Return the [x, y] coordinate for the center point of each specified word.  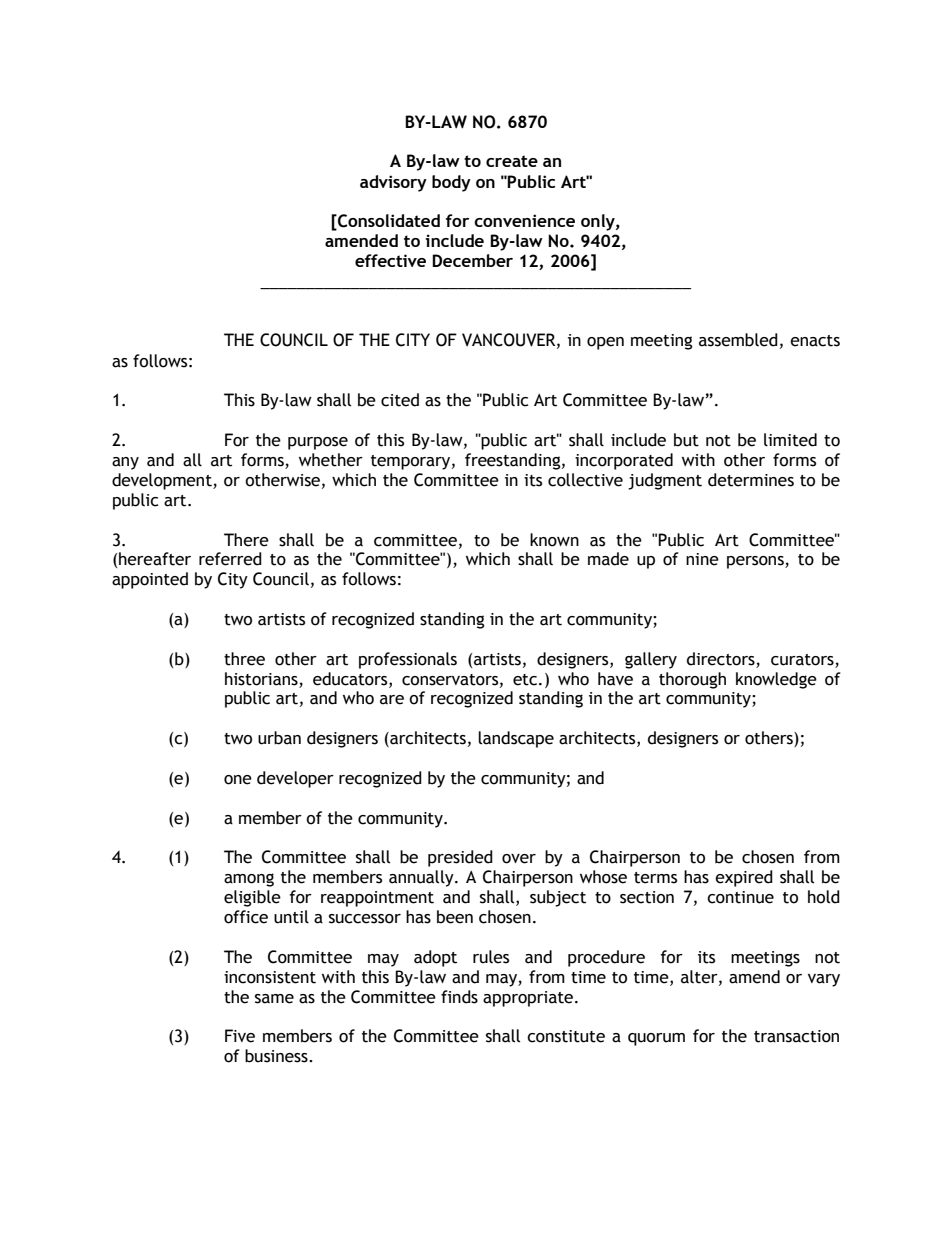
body [451, 183]
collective [585, 480]
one [238, 780]
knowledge [776, 680]
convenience [524, 220]
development [163, 481]
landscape [516, 739]
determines [751, 480]
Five [240, 1036]
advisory [393, 183]
